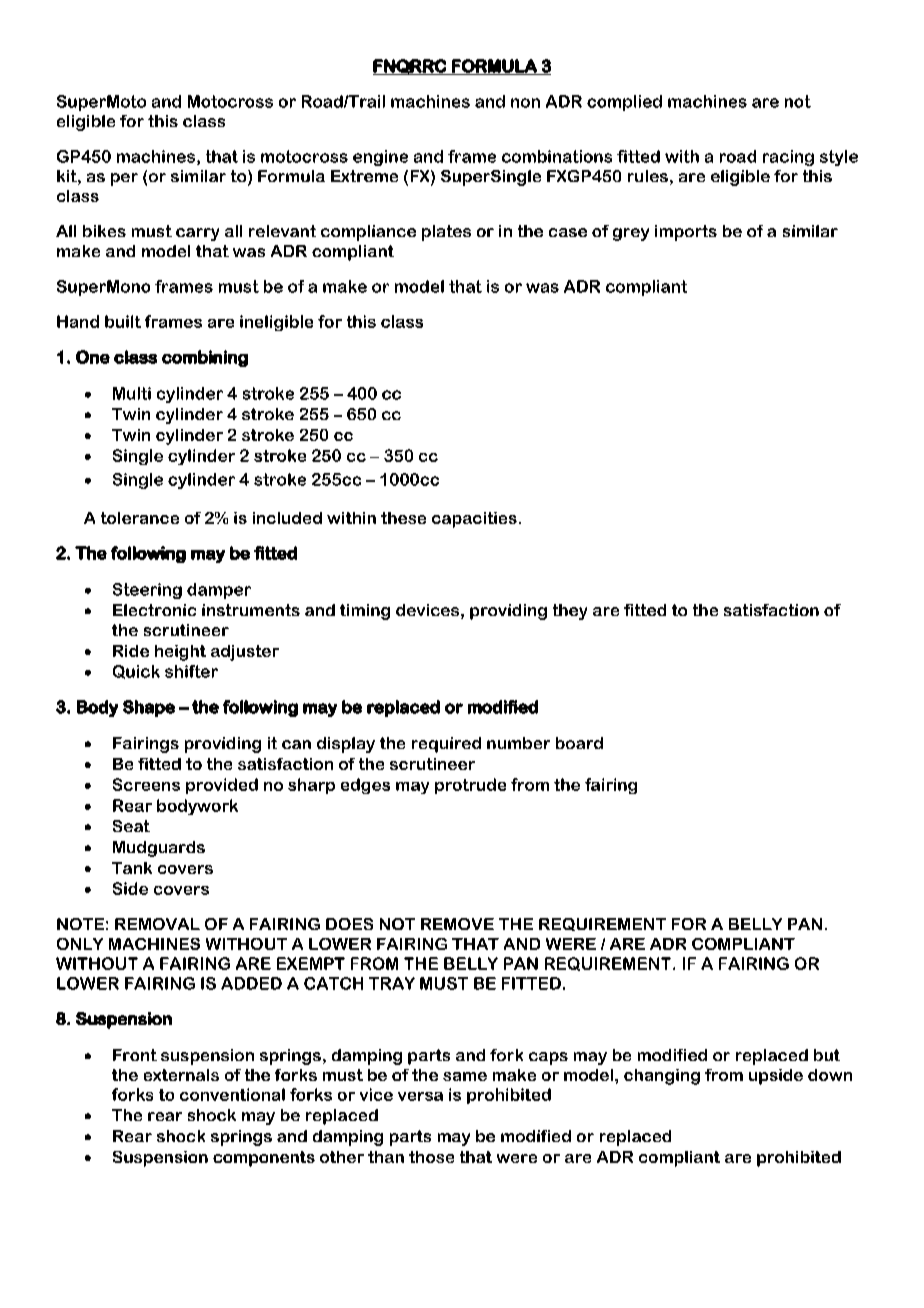  What do you see at coordinates (365, 612) in the screenshot?
I see `timing` at bounding box center [365, 612].
